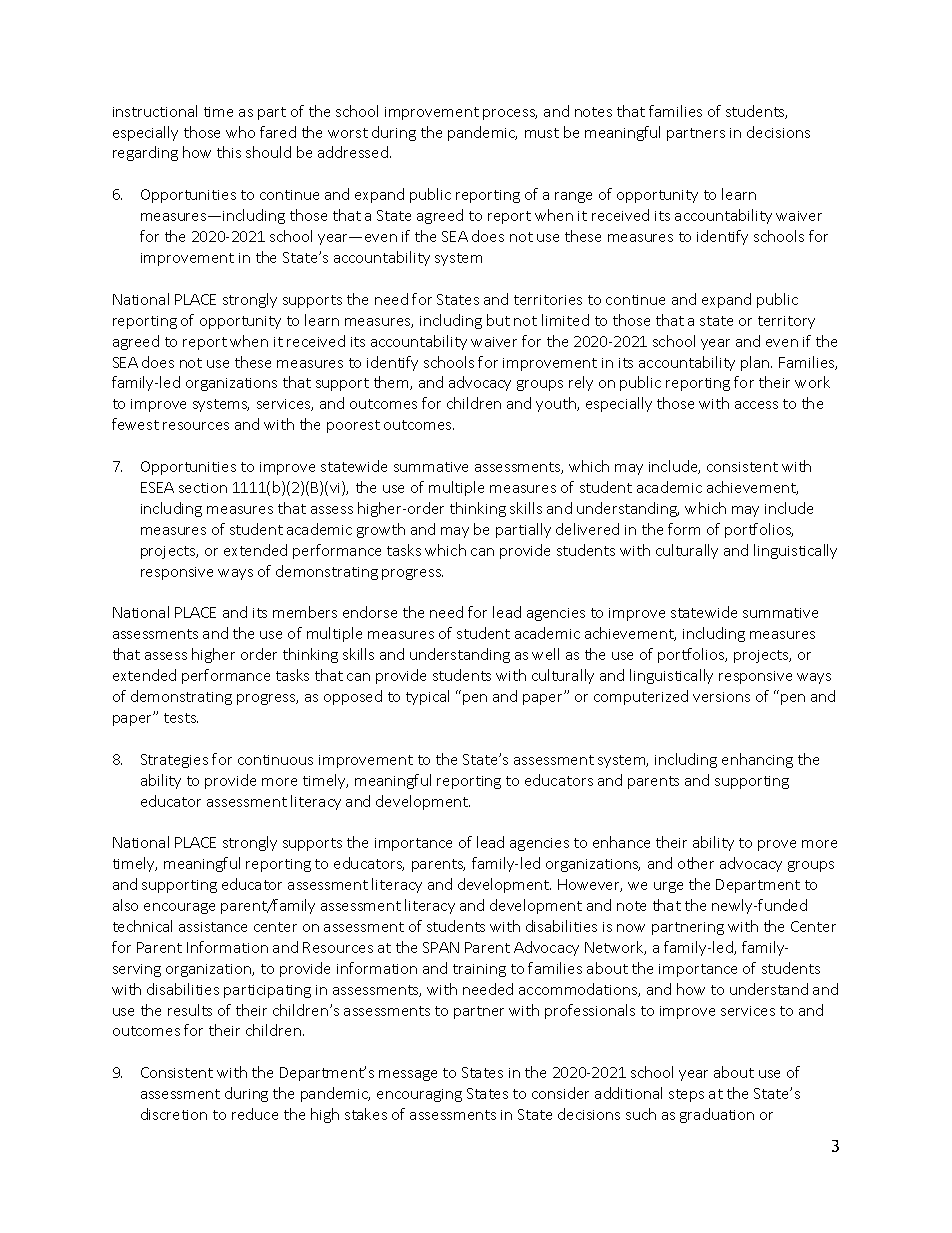 This screenshot has width=952, height=1233. Describe the element at coordinates (174, 1114) in the screenshot. I see `discretion` at that location.
